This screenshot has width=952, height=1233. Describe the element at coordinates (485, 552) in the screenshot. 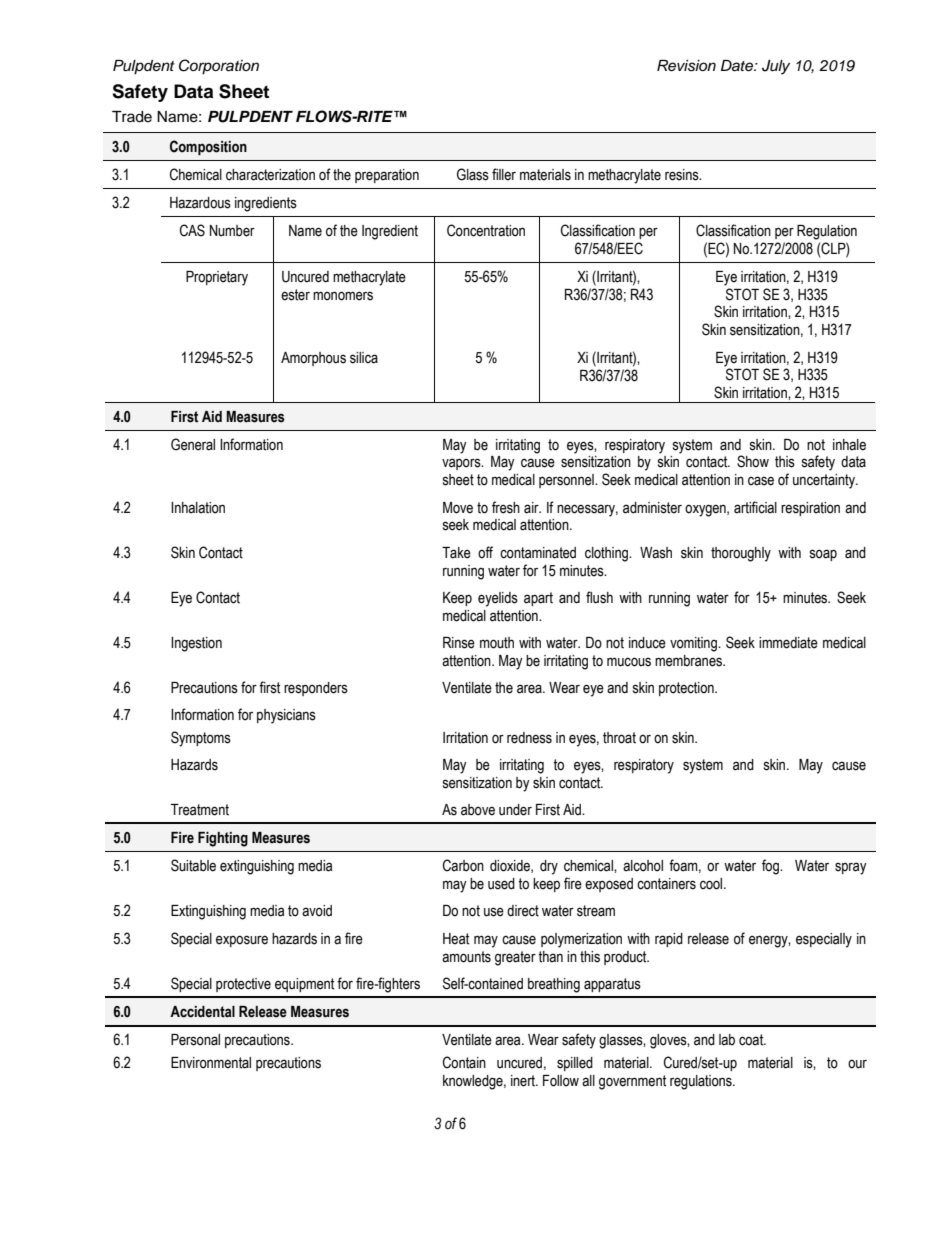

I see `off` at that location.
